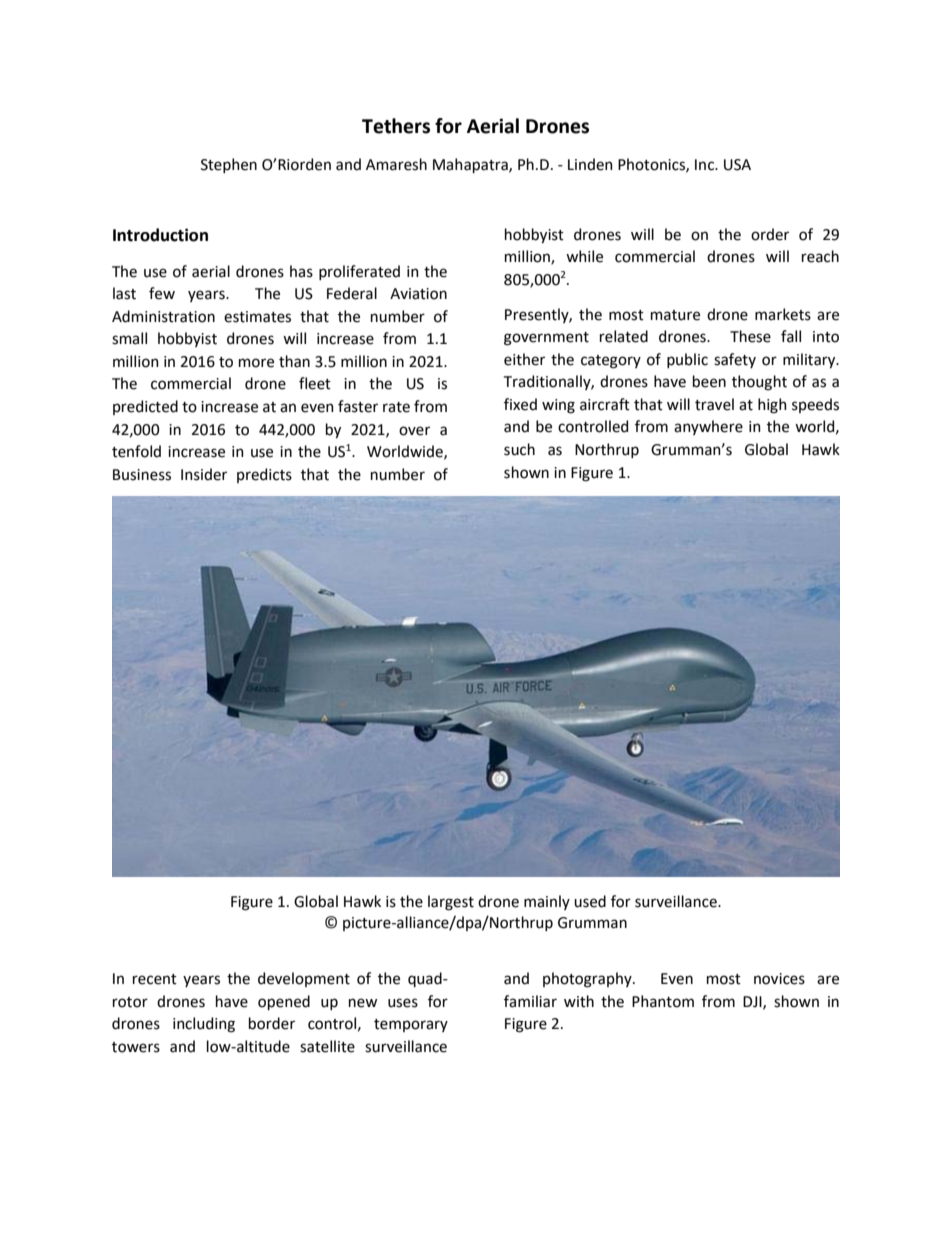 The width and height of the screenshot is (952, 1233). I want to click on more, so click(256, 363).
